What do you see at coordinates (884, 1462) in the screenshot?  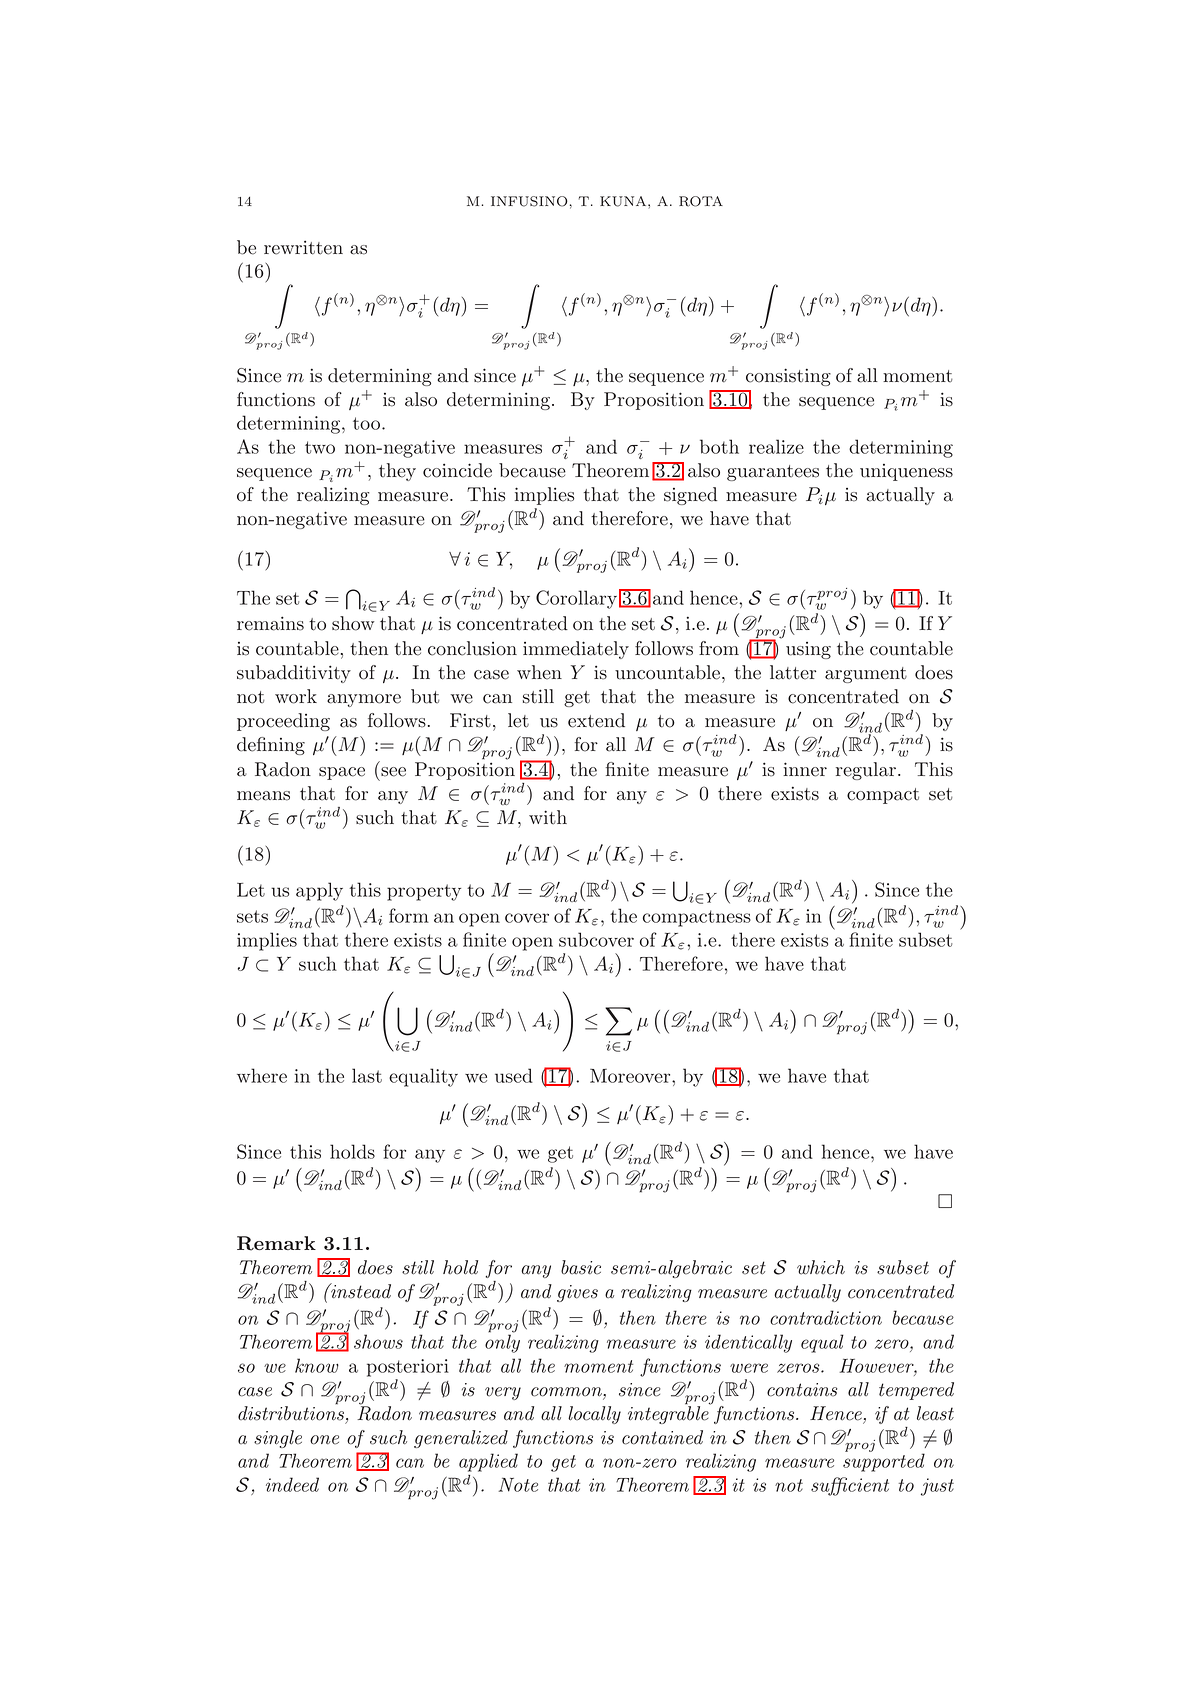 I see `supported` at bounding box center [884, 1462].
